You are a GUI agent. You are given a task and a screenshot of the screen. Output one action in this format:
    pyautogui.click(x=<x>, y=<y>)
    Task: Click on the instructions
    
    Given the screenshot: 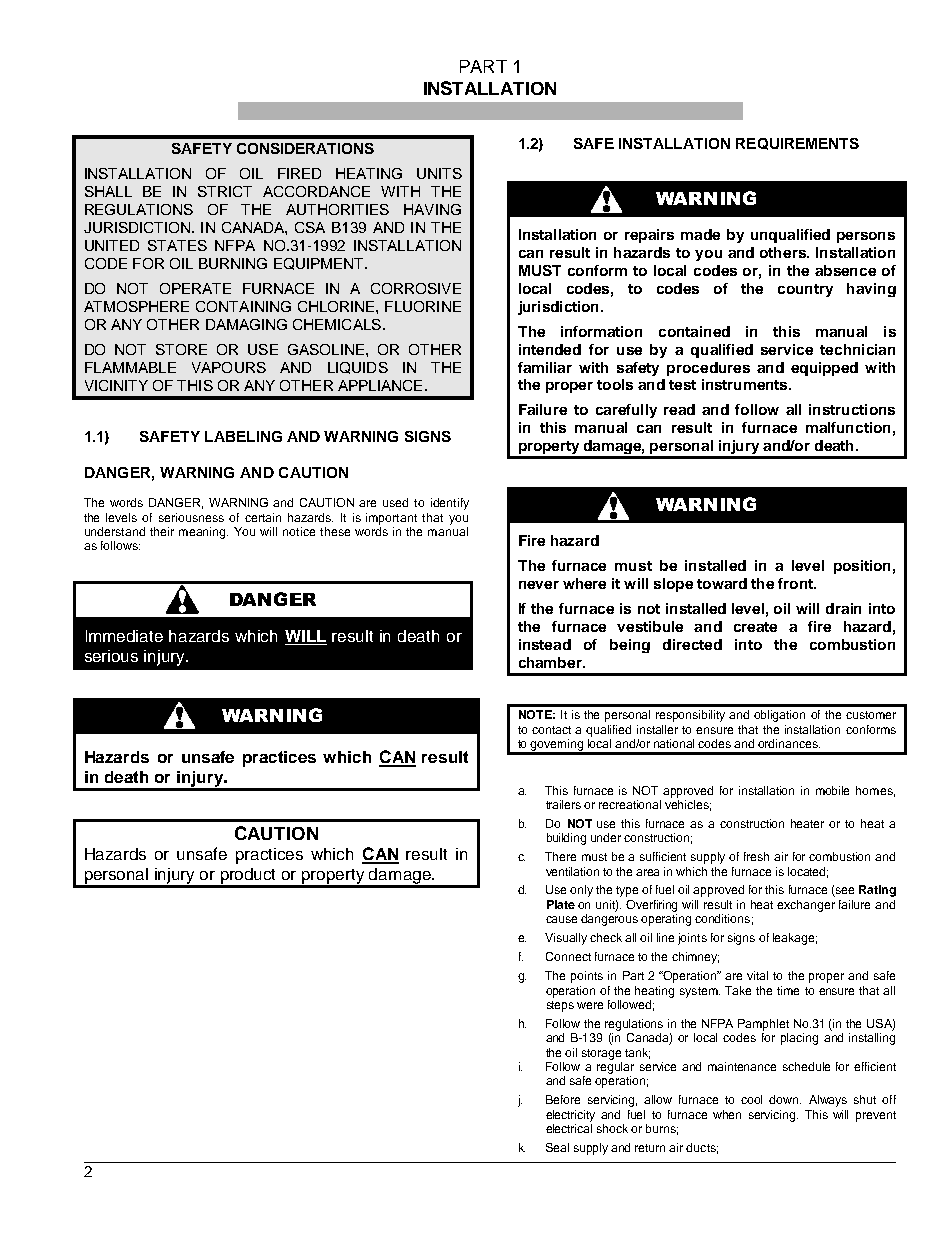 What is the action you would take?
    pyautogui.click(x=852, y=409)
